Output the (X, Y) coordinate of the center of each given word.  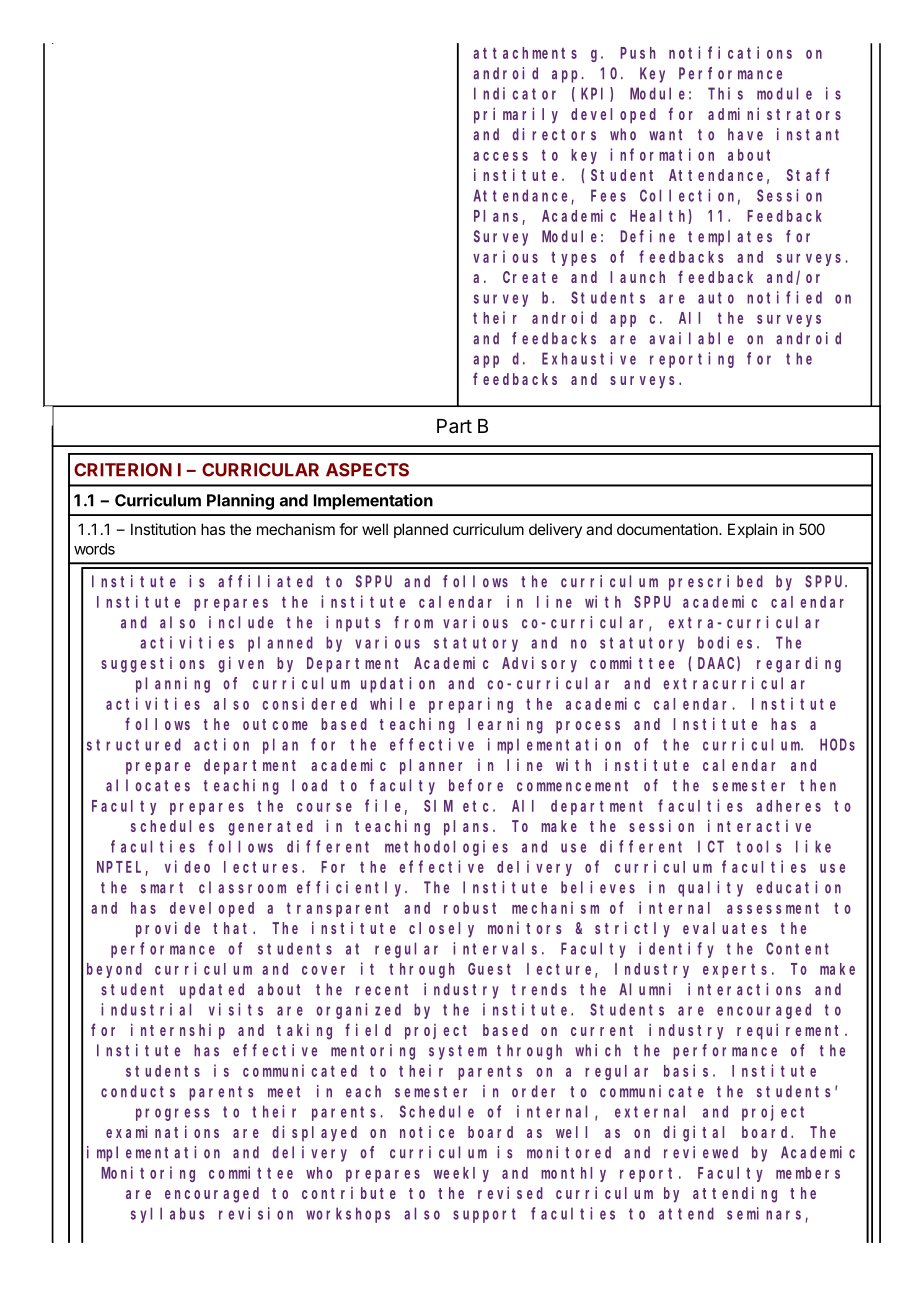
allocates (148, 785)
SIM (438, 806)
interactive (759, 825)
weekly (461, 1174)
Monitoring (148, 1174)
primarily (516, 115)
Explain (752, 530)
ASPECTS (367, 470)
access (500, 156)
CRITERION (123, 470)
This (725, 93)
